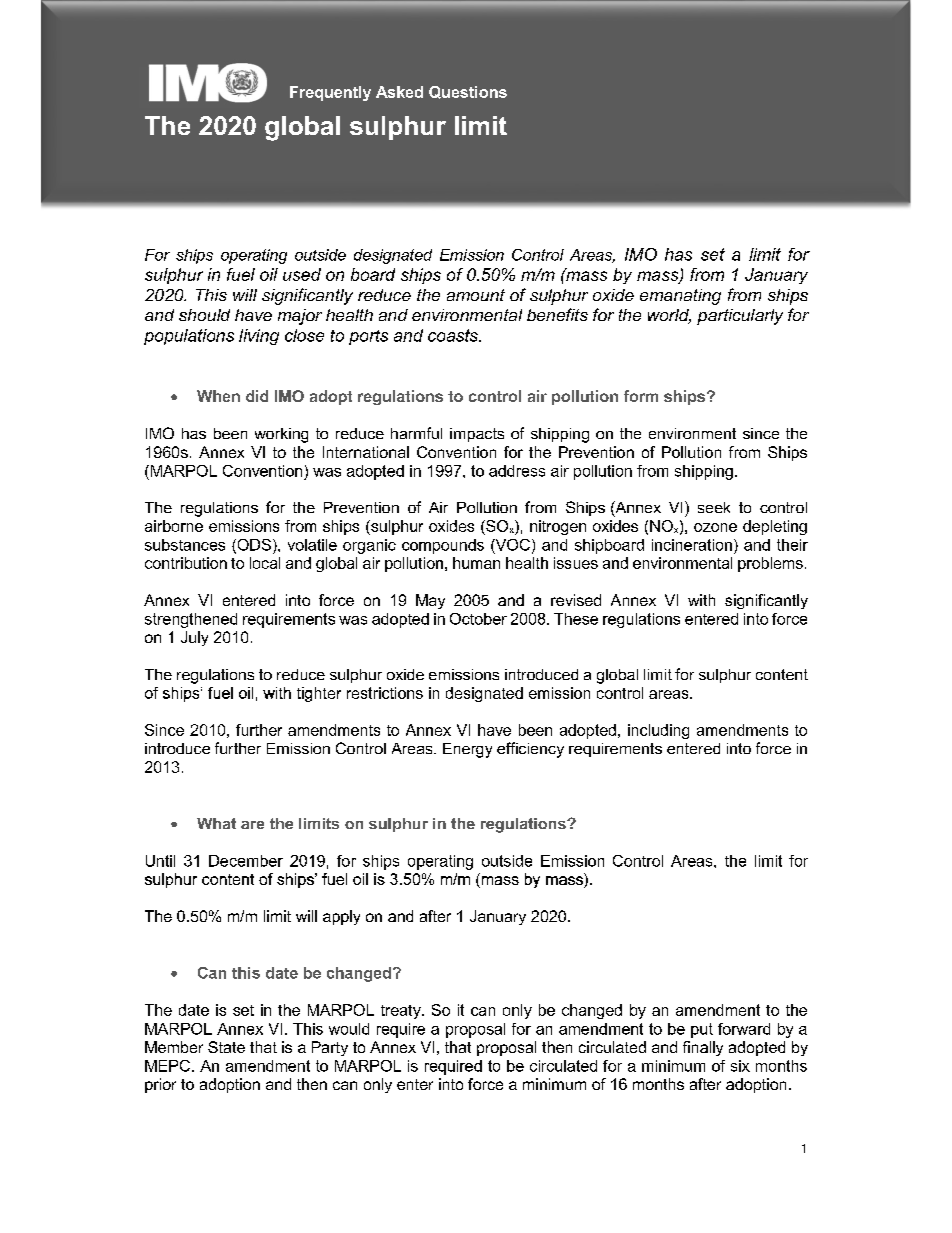 This screenshot has height=1233, width=952. I want to click on human, so click(476, 563).
